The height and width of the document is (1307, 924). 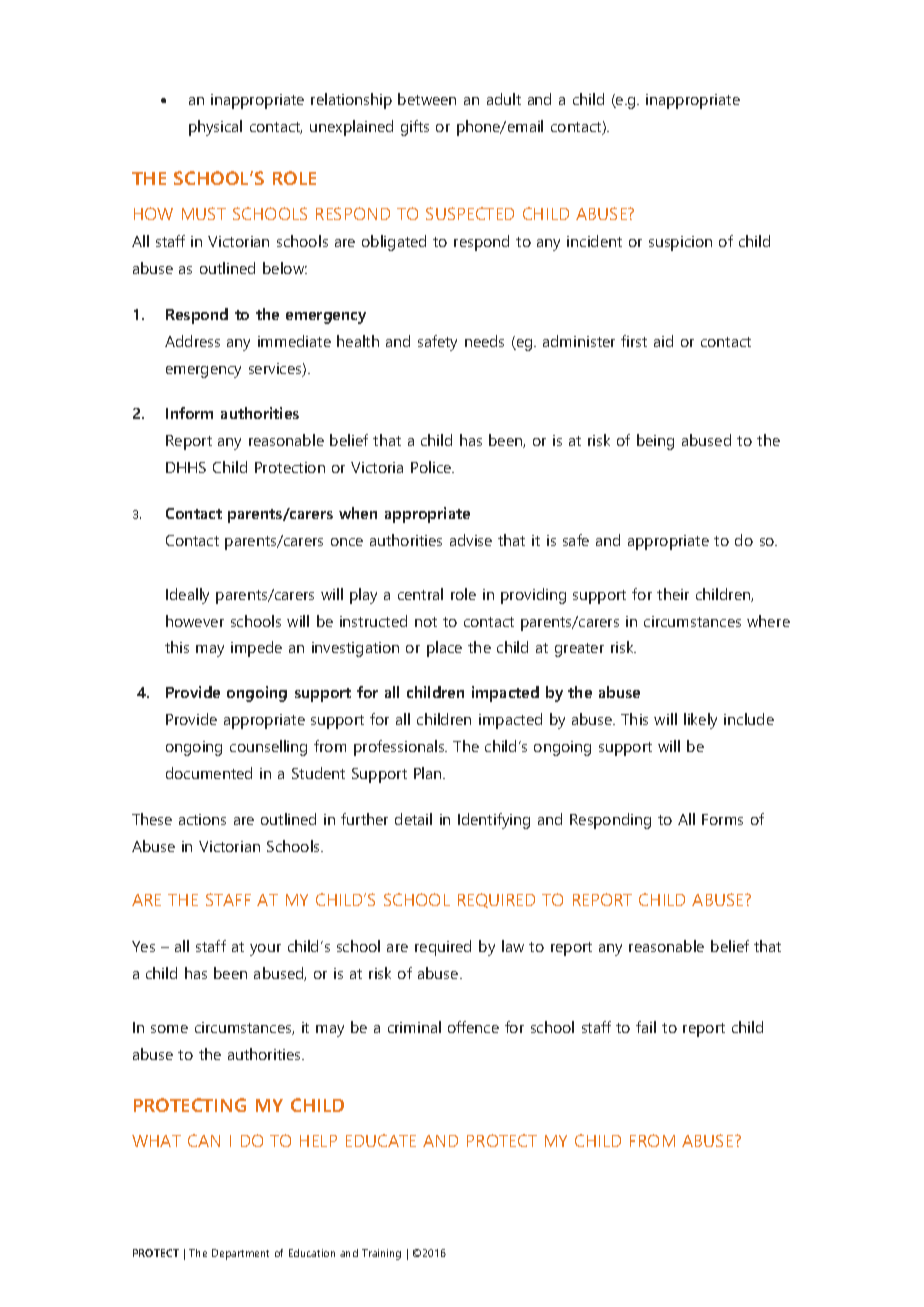 What do you see at coordinates (202, 819) in the document?
I see `actions` at bounding box center [202, 819].
